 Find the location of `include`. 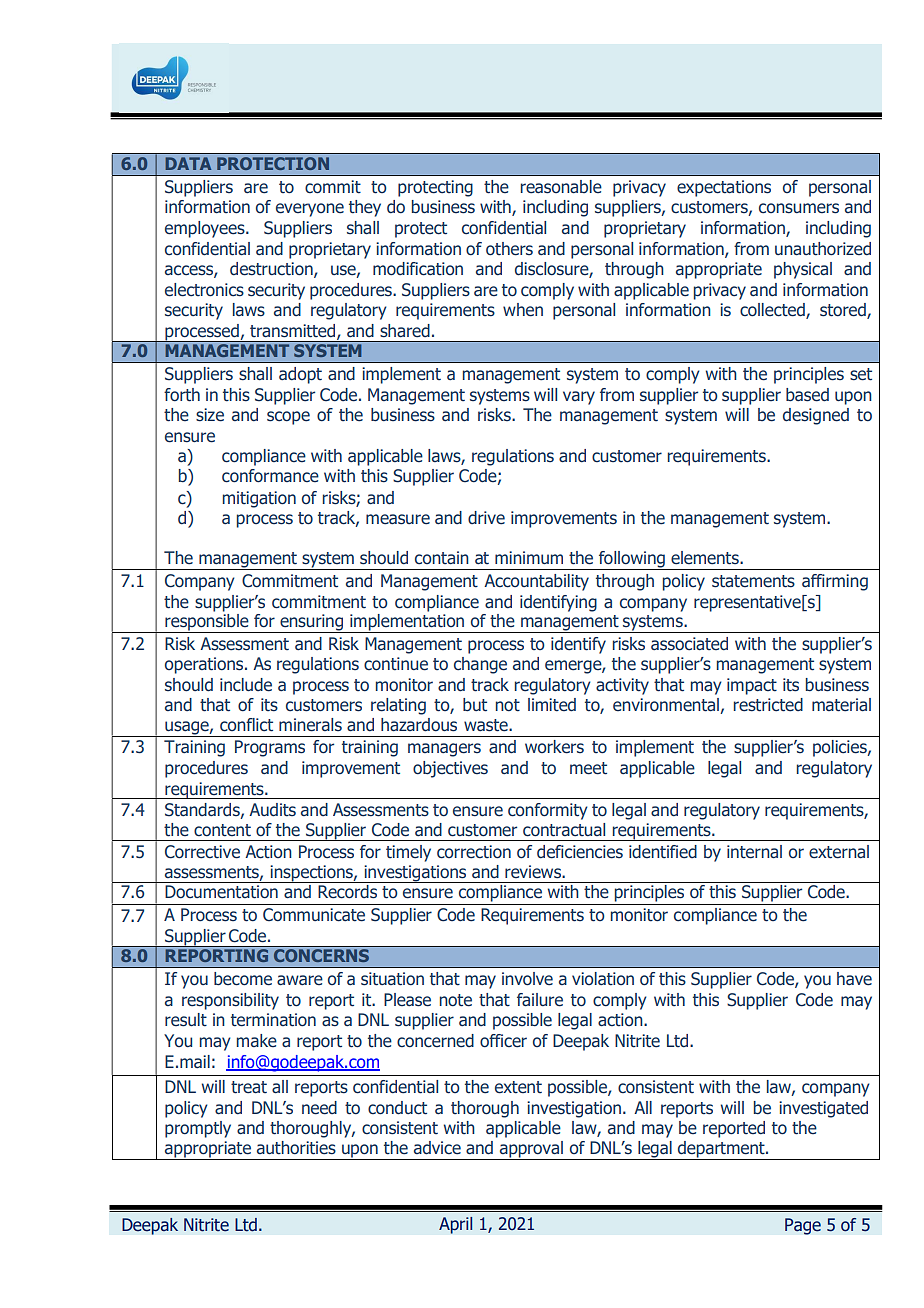

include is located at coordinates (246, 685).
